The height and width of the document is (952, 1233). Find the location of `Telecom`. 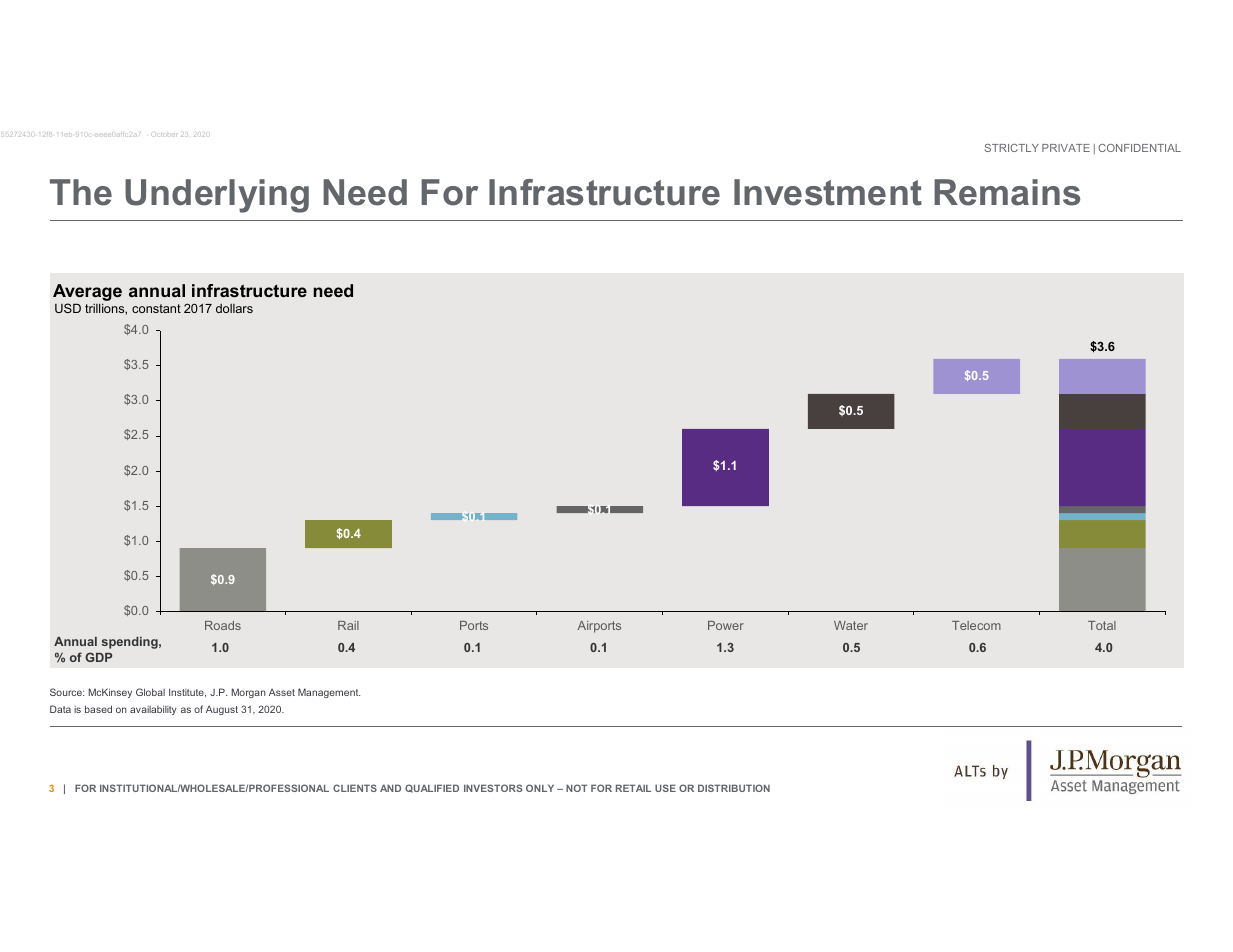

Telecom is located at coordinates (976, 625).
